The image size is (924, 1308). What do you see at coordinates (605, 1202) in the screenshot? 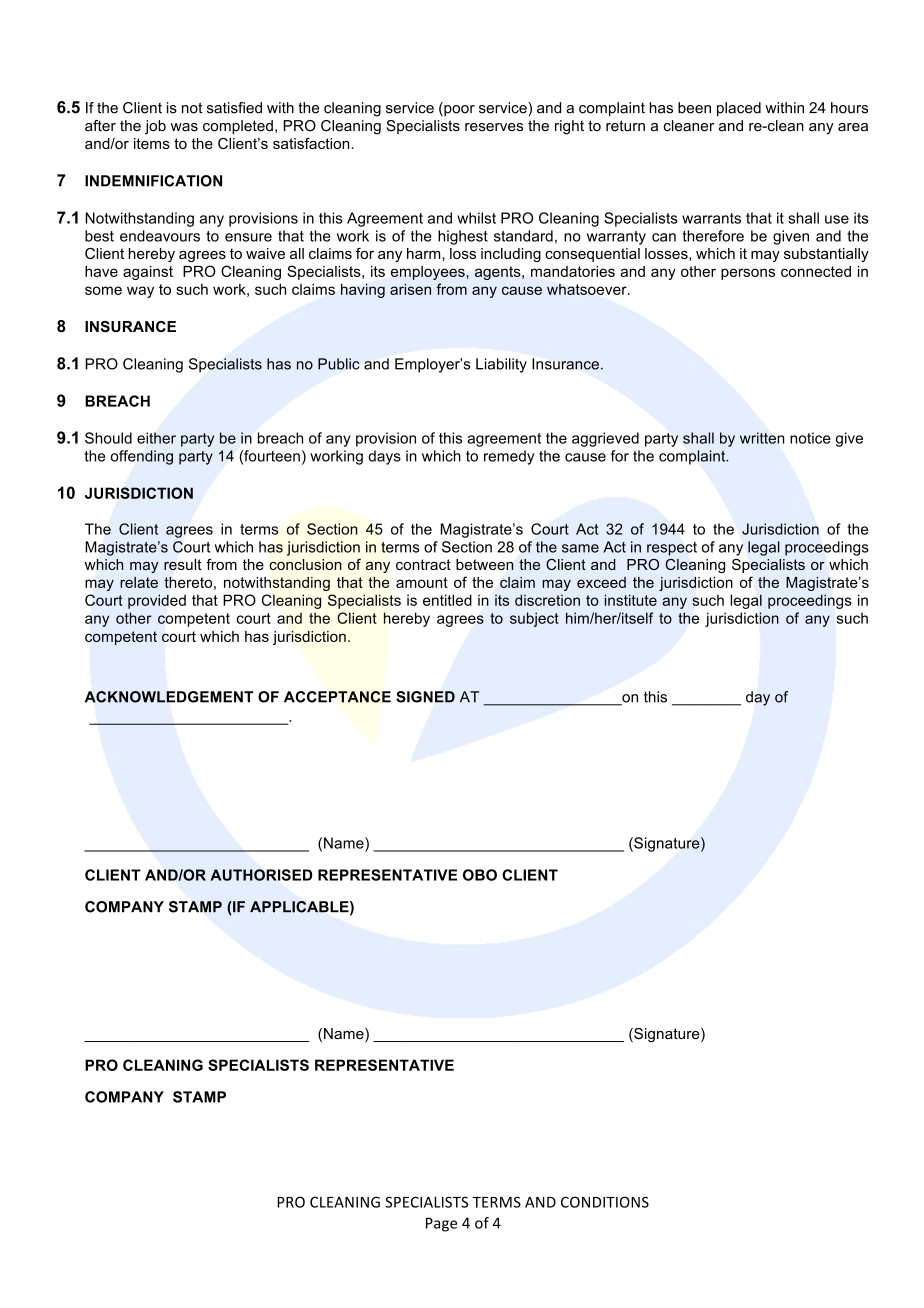
I see `CONDITIONS` at bounding box center [605, 1202].
